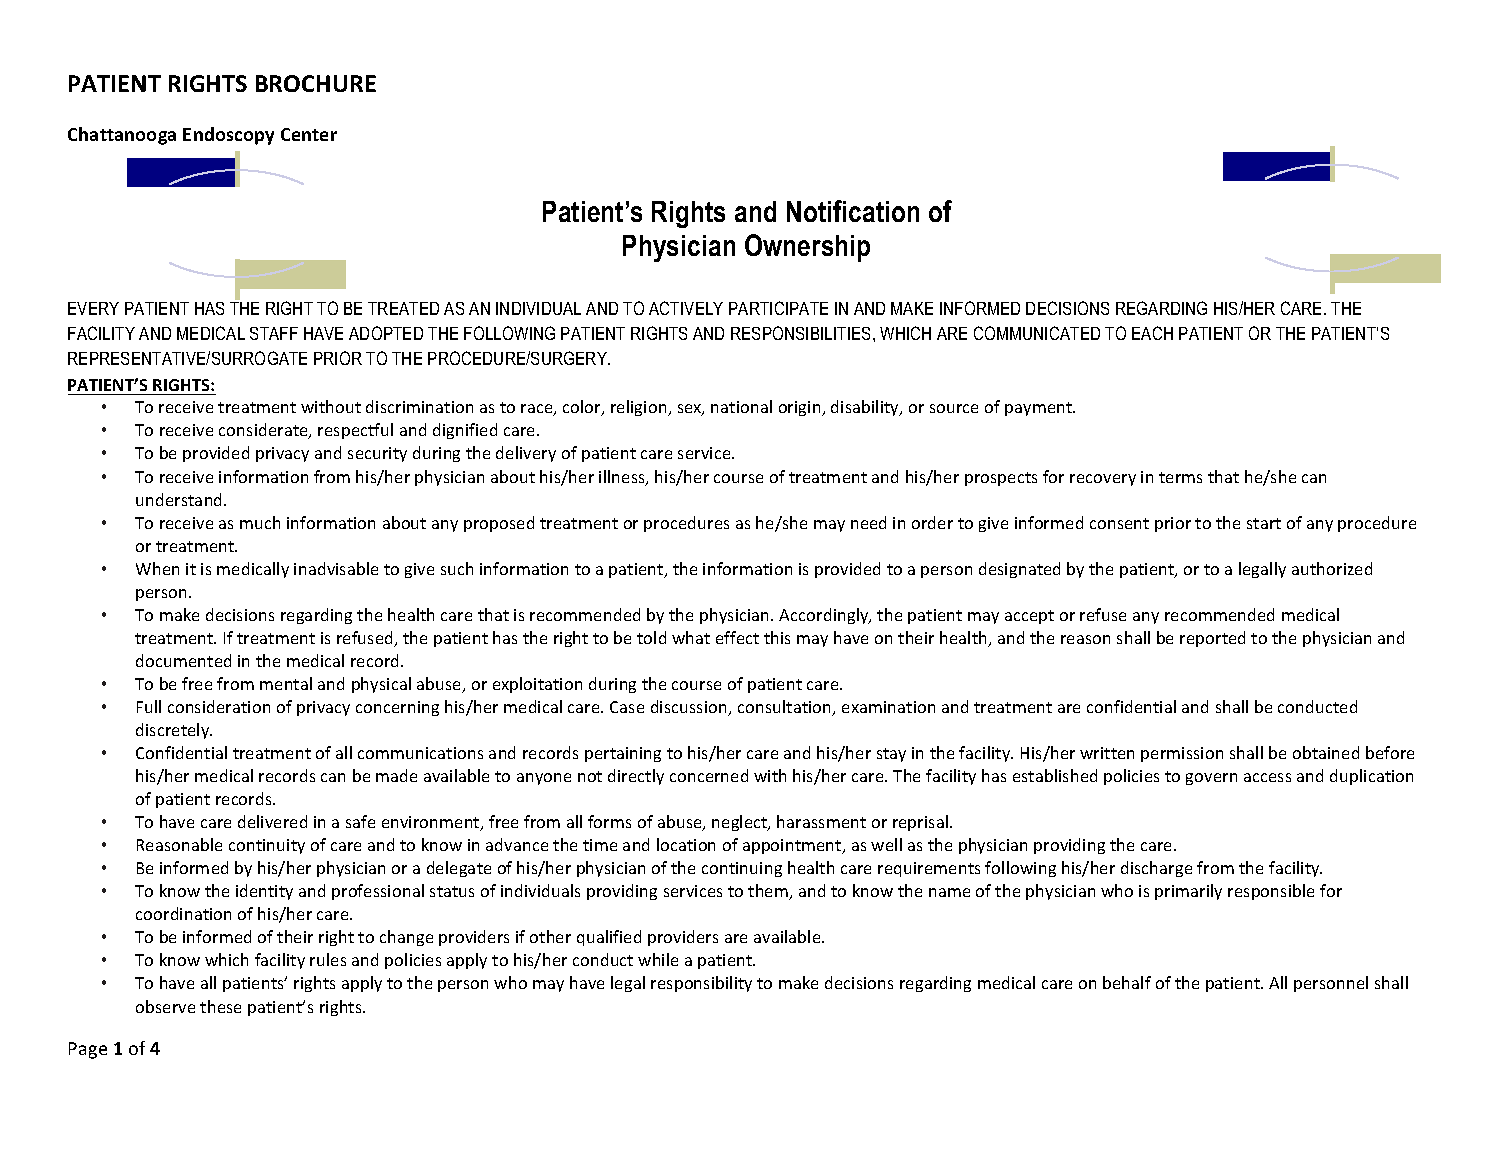 The image size is (1494, 1155). I want to click on consultation, so click(786, 708).
